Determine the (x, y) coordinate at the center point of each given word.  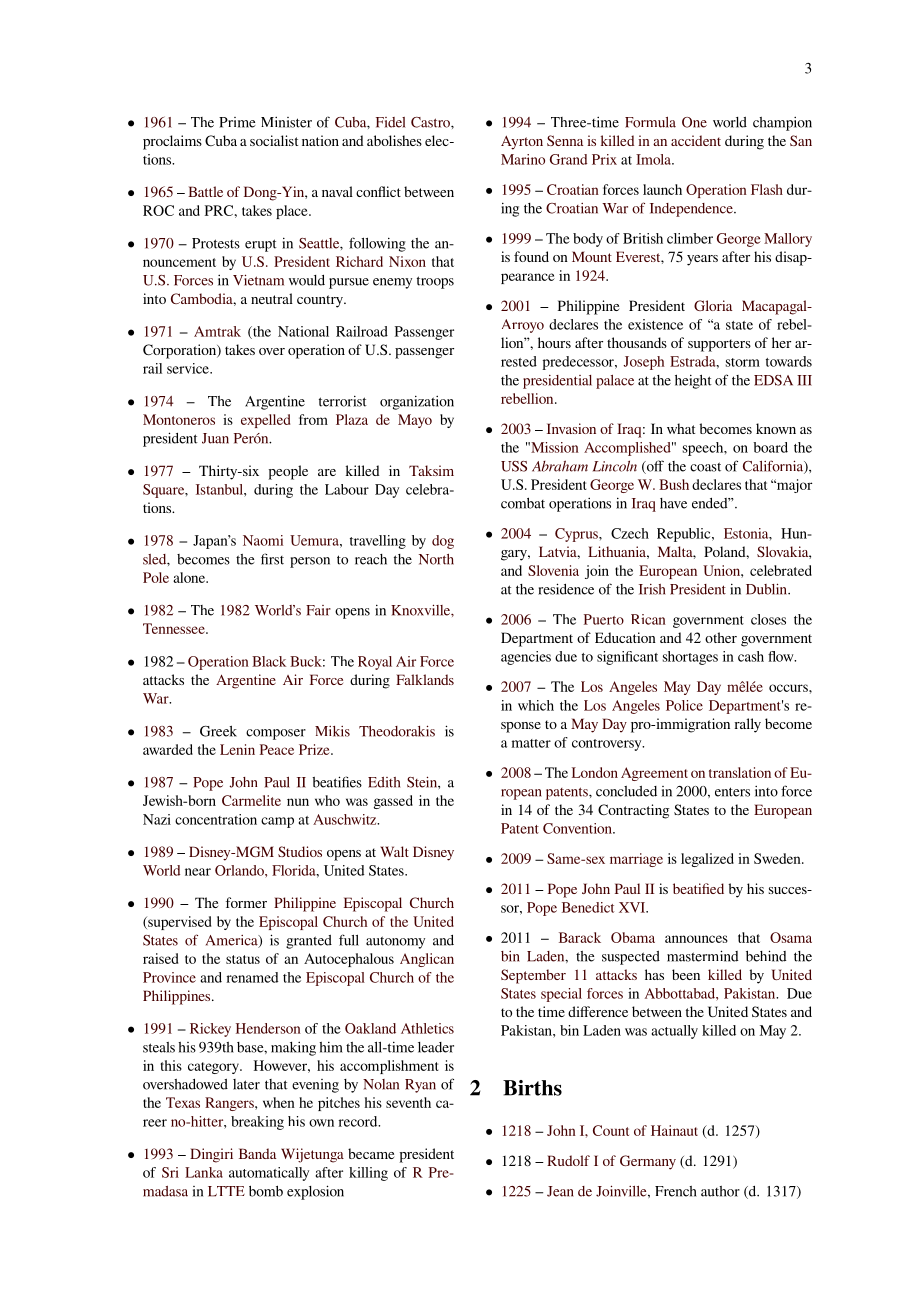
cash (751, 656)
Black (269, 661)
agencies (526, 658)
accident (696, 140)
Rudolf (568, 1160)
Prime (237, 122)
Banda (257, 1153)
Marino (523, 159)
